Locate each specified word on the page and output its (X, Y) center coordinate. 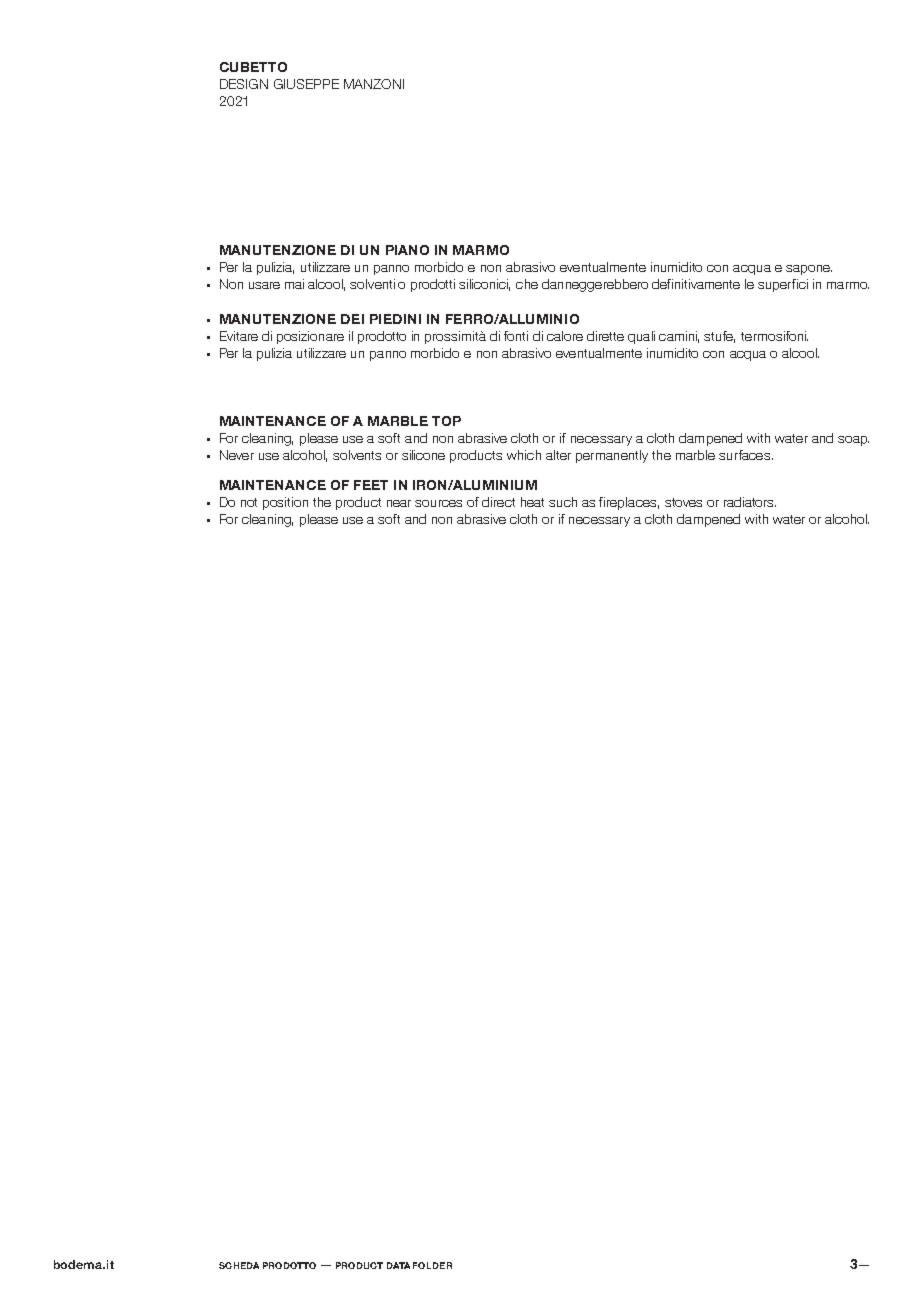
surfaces (746, 455)
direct (498, 502)
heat (532, 502)
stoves (683, 502)
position (285, 503)
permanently (612, 456)
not (249, 502)
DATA (398, 1265)
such (563, 502)
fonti (516, 336)
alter (558, 455)
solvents (357, 455)
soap (853, 441)
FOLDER (432, 1265)
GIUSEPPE (306, 84)
